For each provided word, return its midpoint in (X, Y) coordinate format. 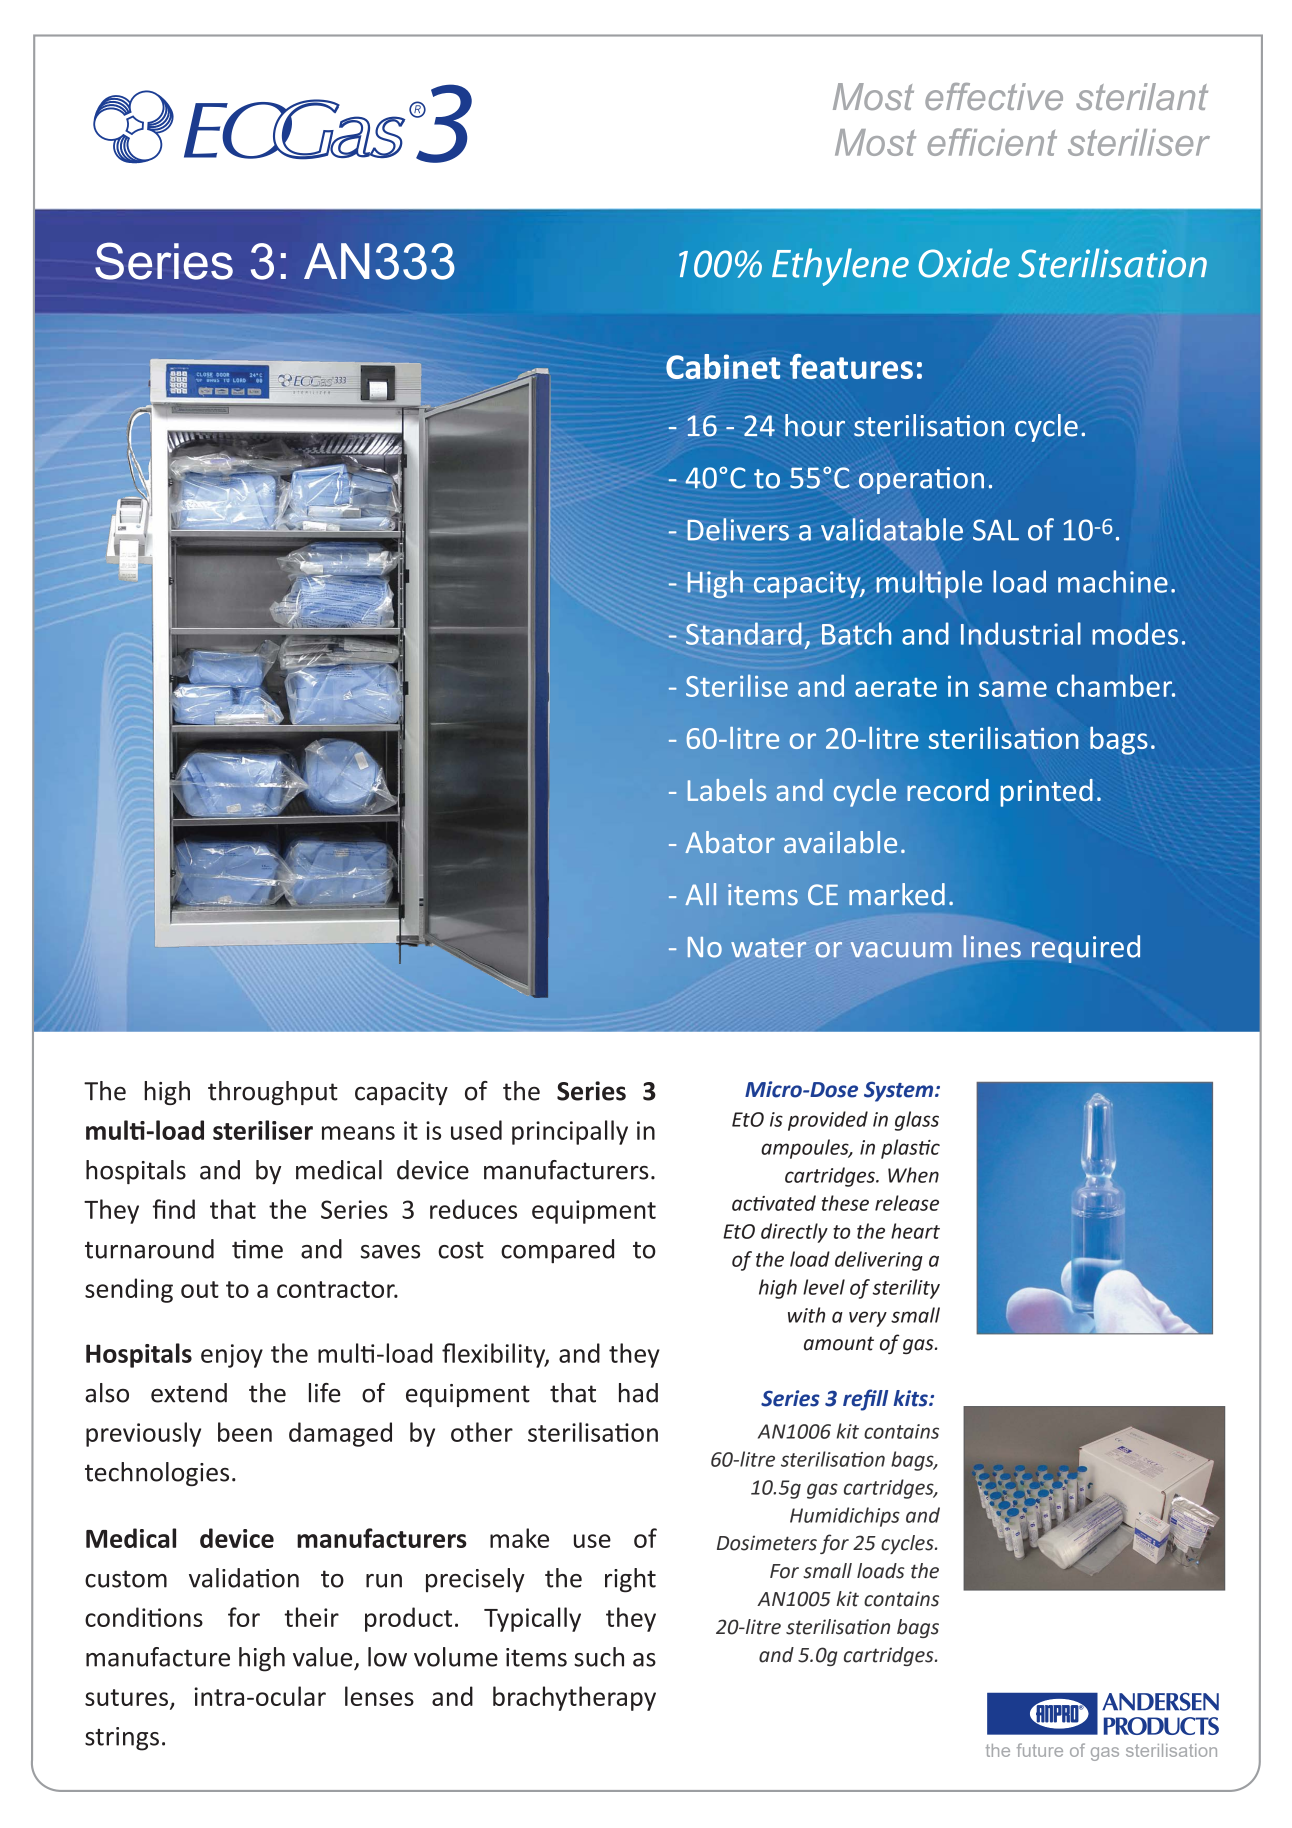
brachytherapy (574, 1698)
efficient (992, 142)
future (1040, 1750)
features (851, 366)
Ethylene (840, 267)
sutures (126, 1697)
